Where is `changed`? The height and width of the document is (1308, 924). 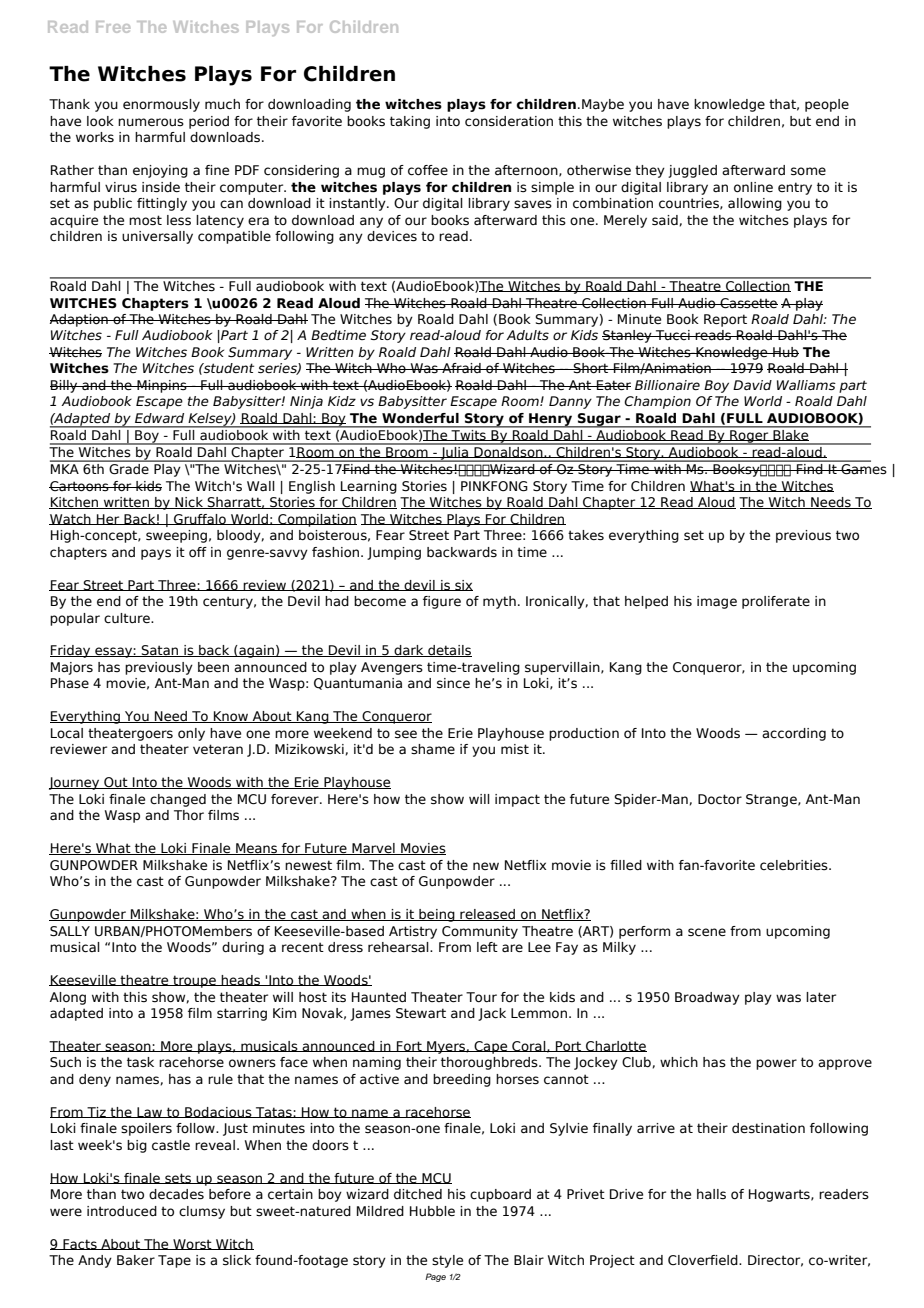
changed is located at coordinates (178, 800).
